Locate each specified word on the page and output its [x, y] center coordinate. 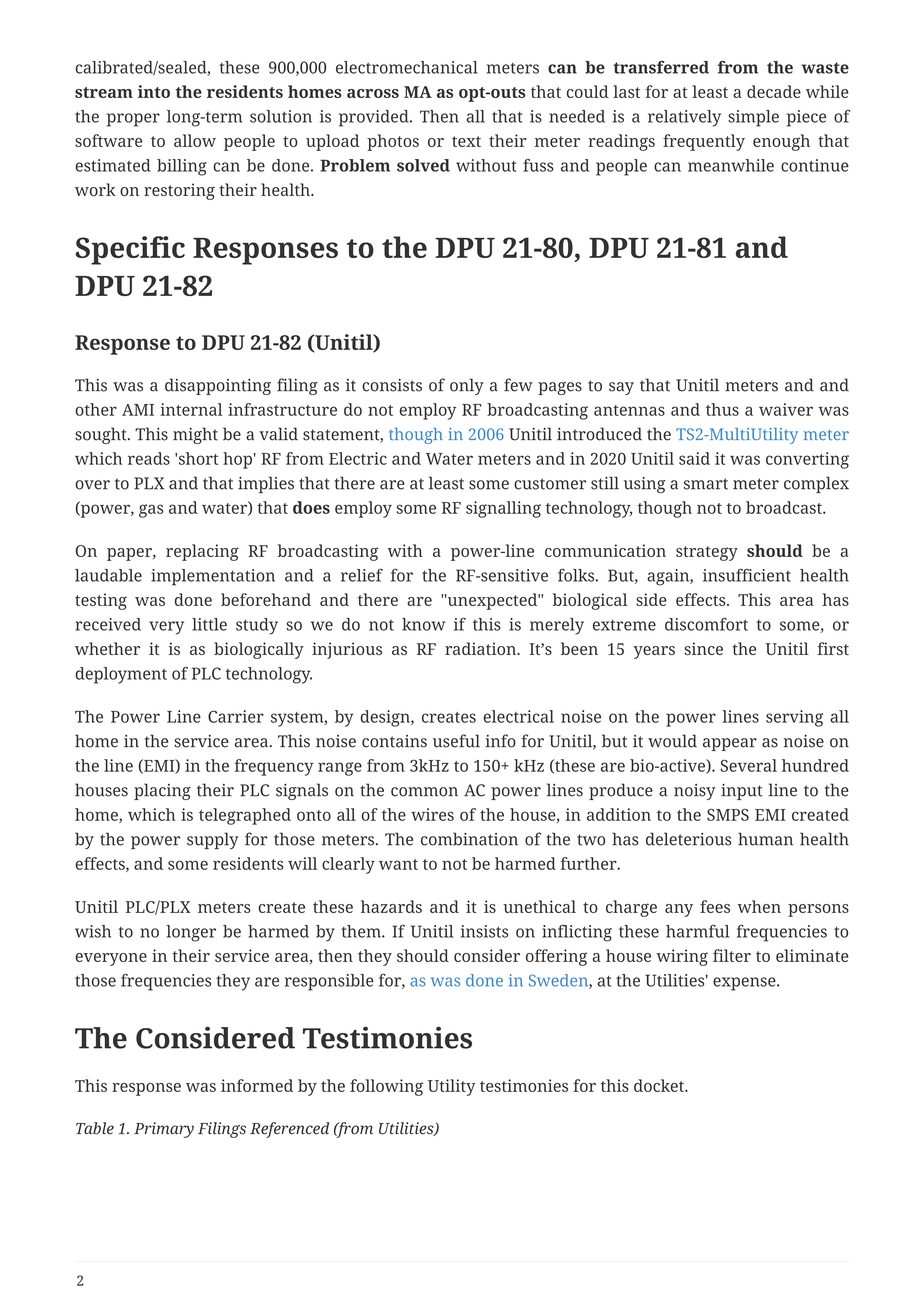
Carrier [236, 716]
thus [722, 409]
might [195, 435]
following [386, 1087]
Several [748, 765]
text [466, 141]
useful [456, 741]
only [467, 386]
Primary [164, 1130]
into [154, 91]
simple [753, 118]
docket [660, 1085]
